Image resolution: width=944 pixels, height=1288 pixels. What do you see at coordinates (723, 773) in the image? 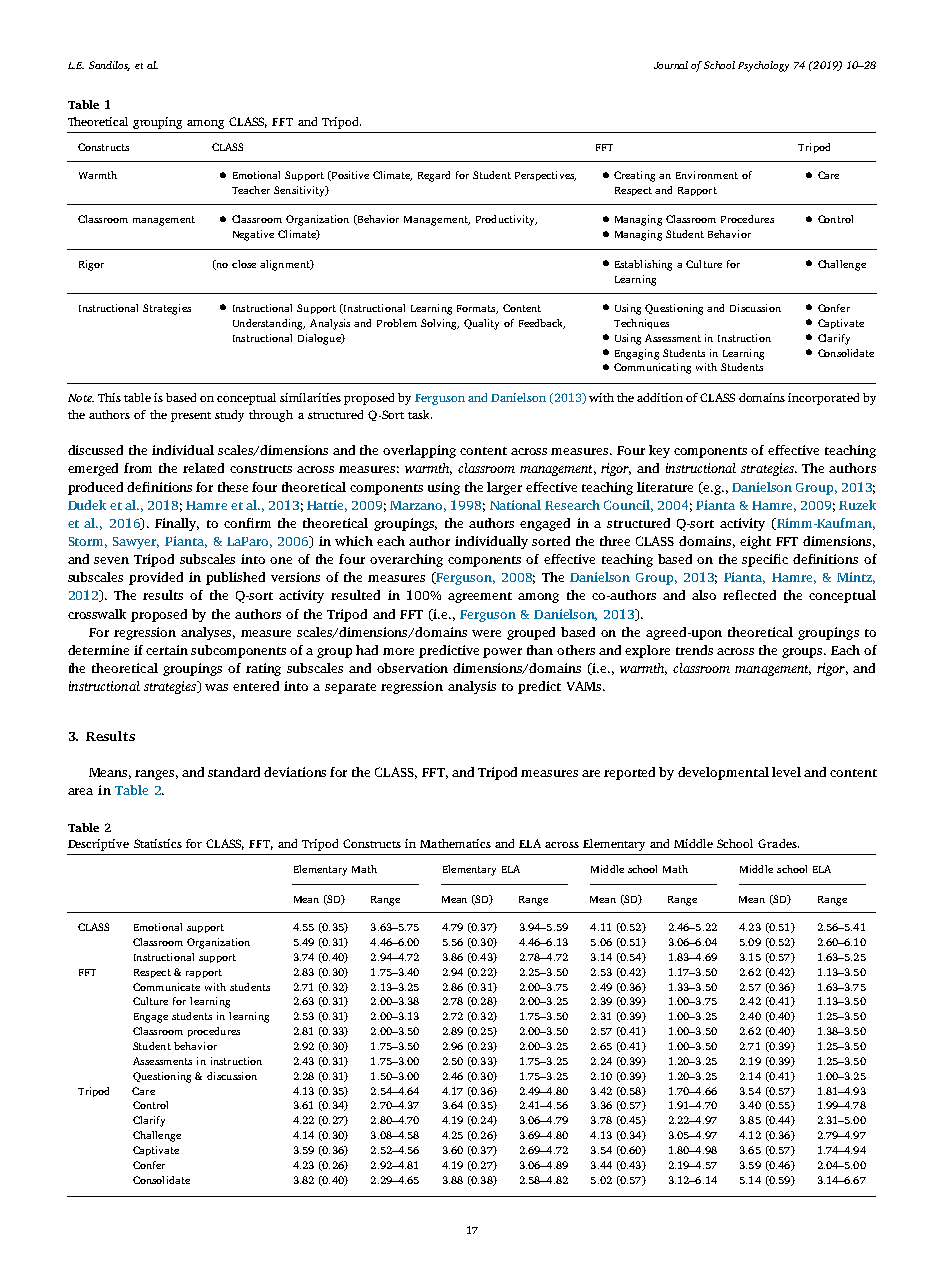
I see `developmental` at bounding box center [723, 773].
